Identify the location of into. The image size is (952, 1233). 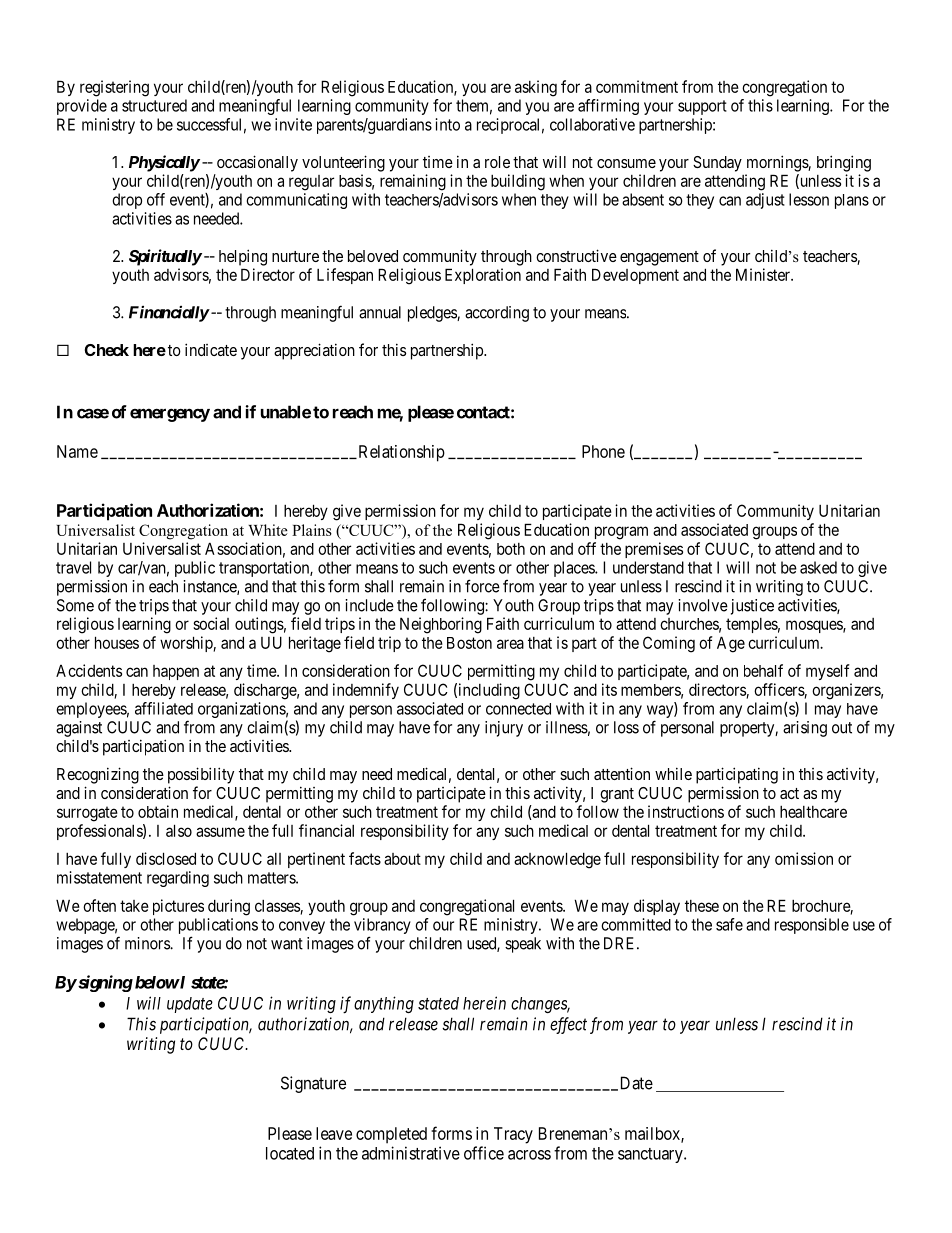
(447, 124).
